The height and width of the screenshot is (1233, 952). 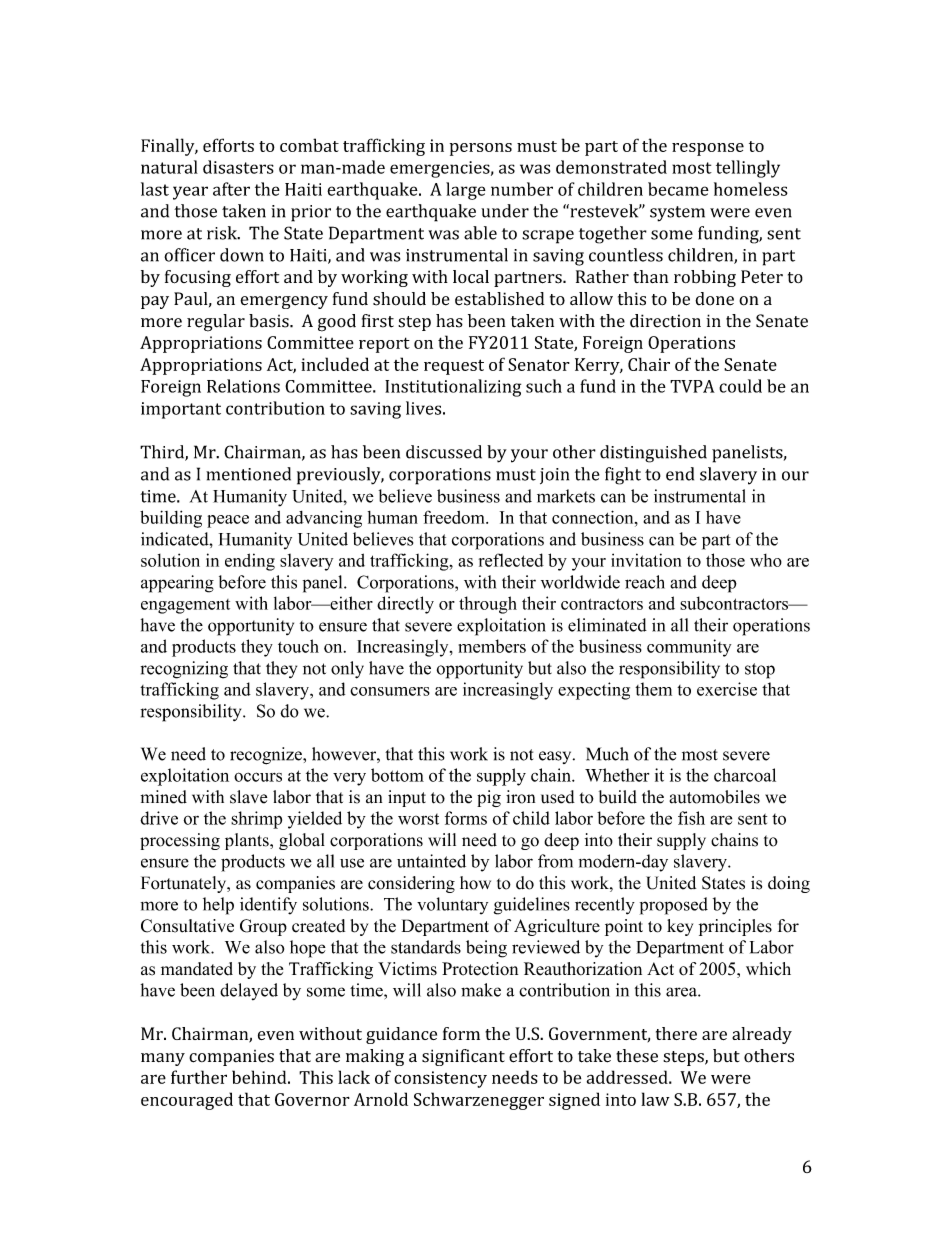 What do you see at coordinates (249, 991) in the screenshot?
I see `delayed` at bounding box center [249, 991].
